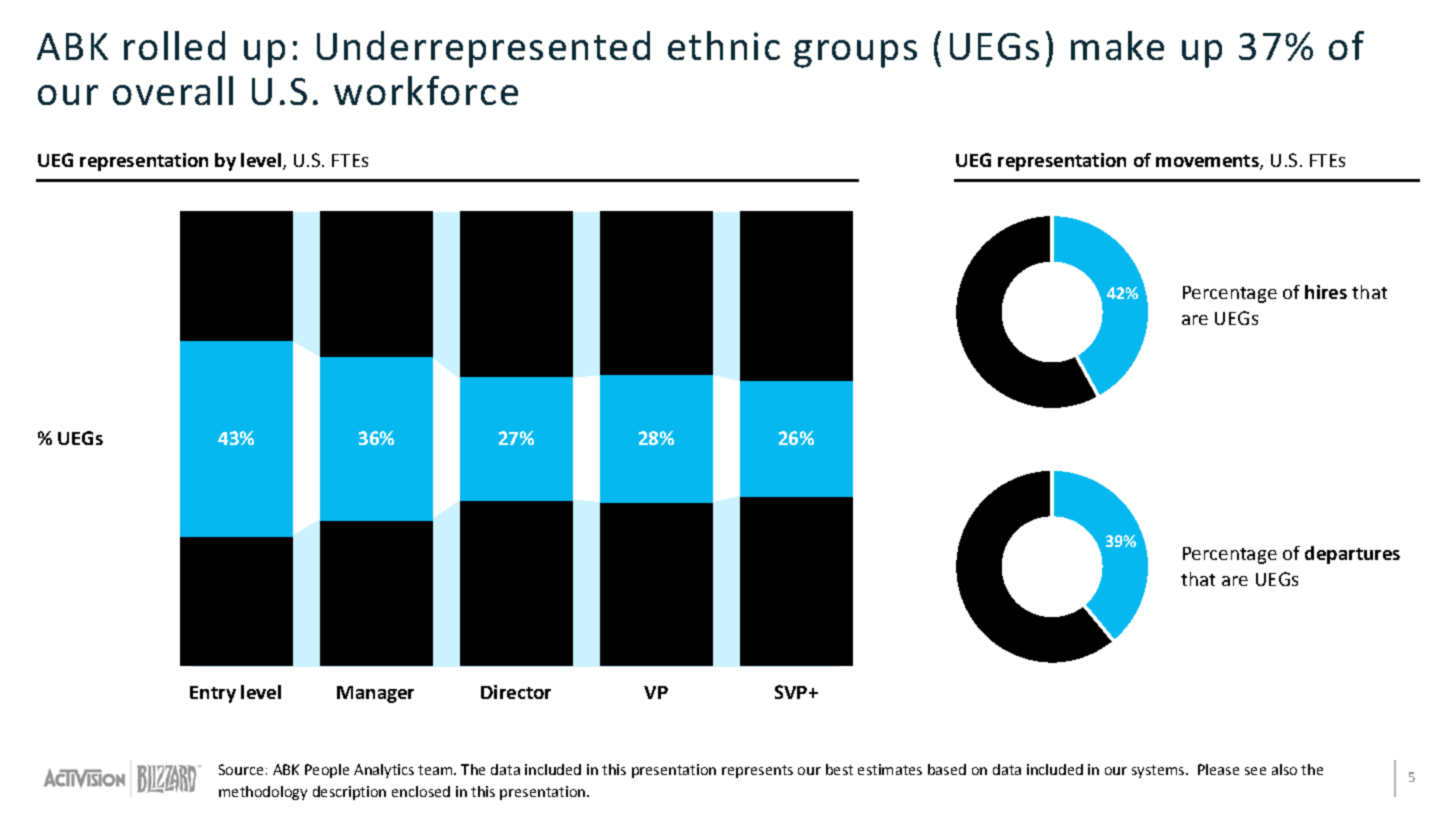 Image resolution: width=1456 pixels, height=819 pixels. Describe the element at coordinates (1352, 555) in the image. I see `departures` at that location.
